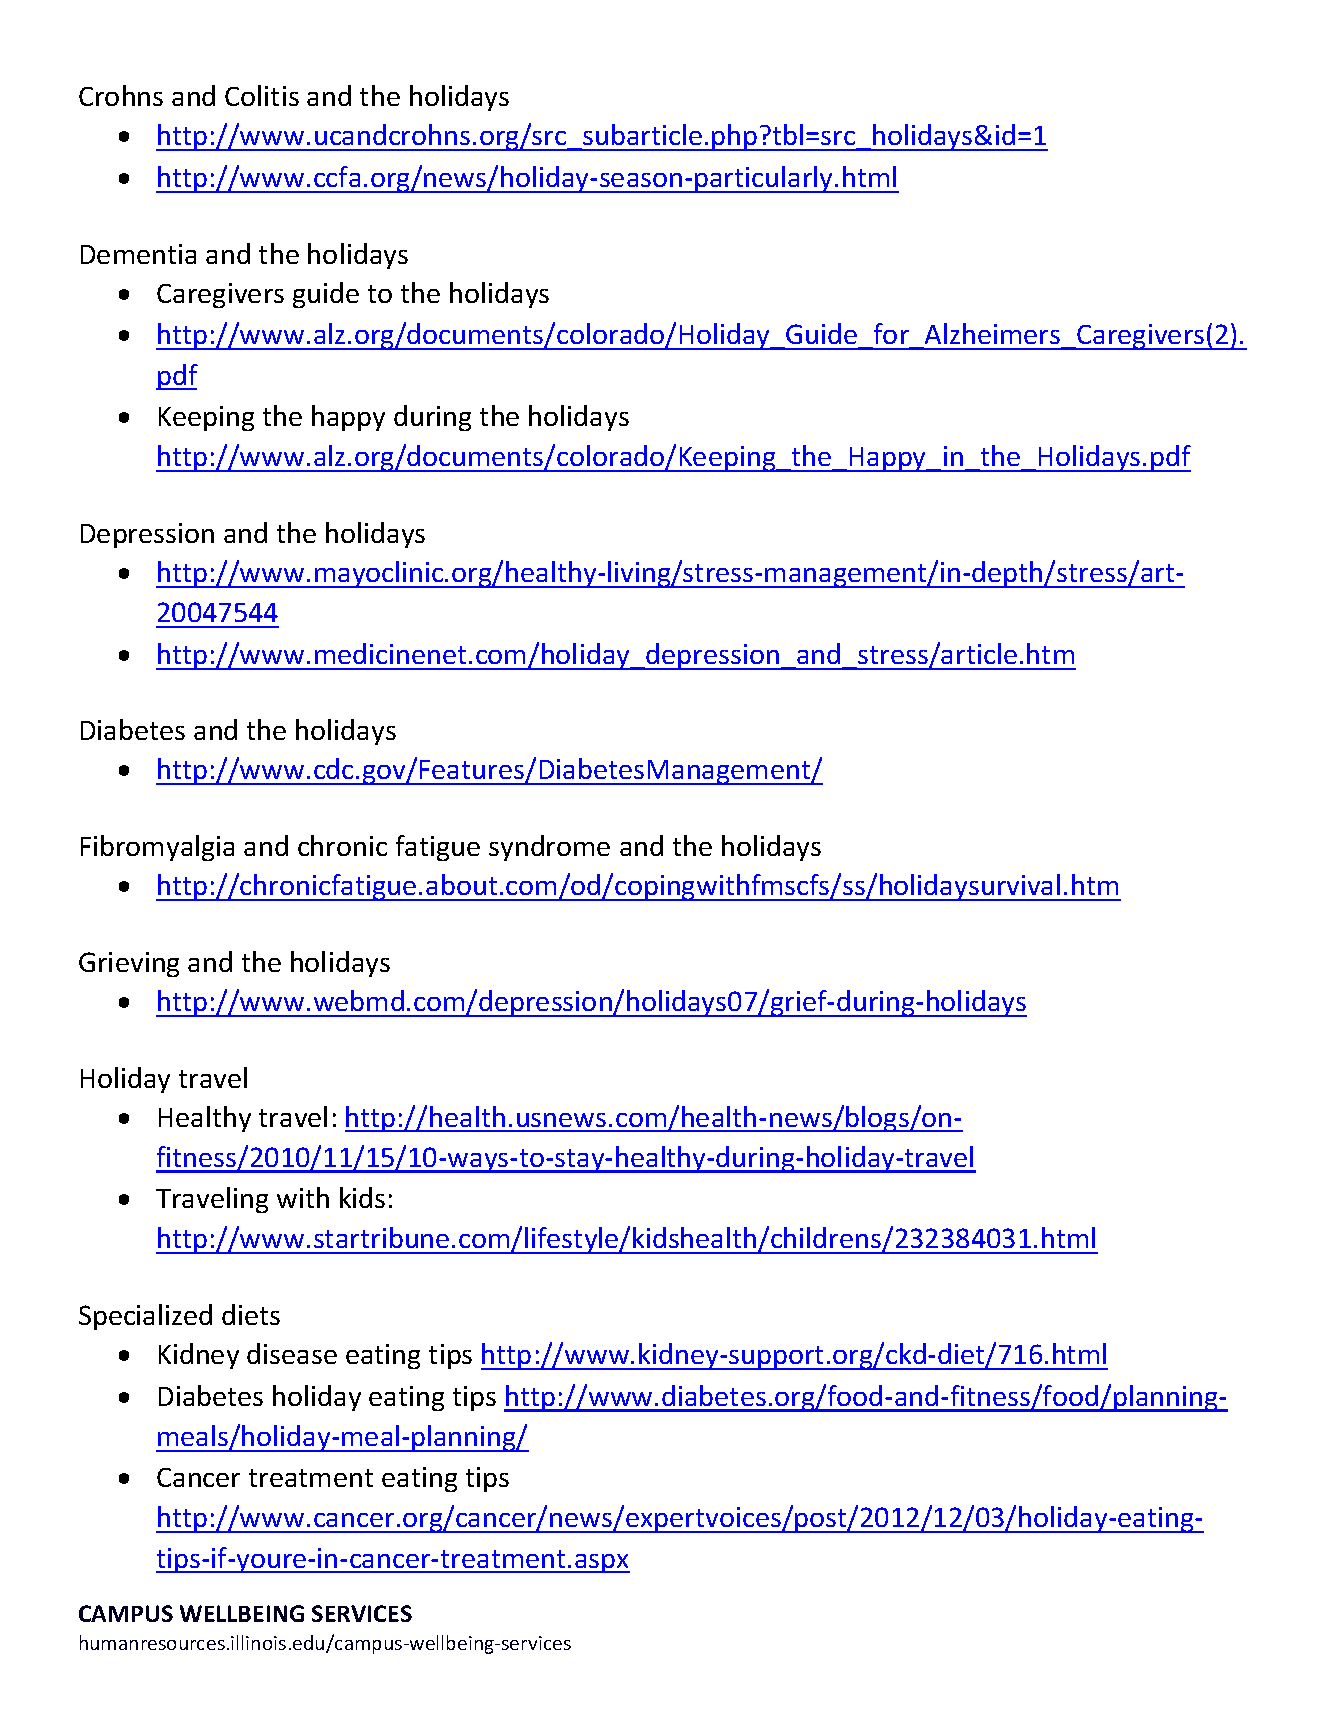 Image resolution: width=1328 pixels, height=1718 pixels. I want to click on Grieving, so click(129, 964).
